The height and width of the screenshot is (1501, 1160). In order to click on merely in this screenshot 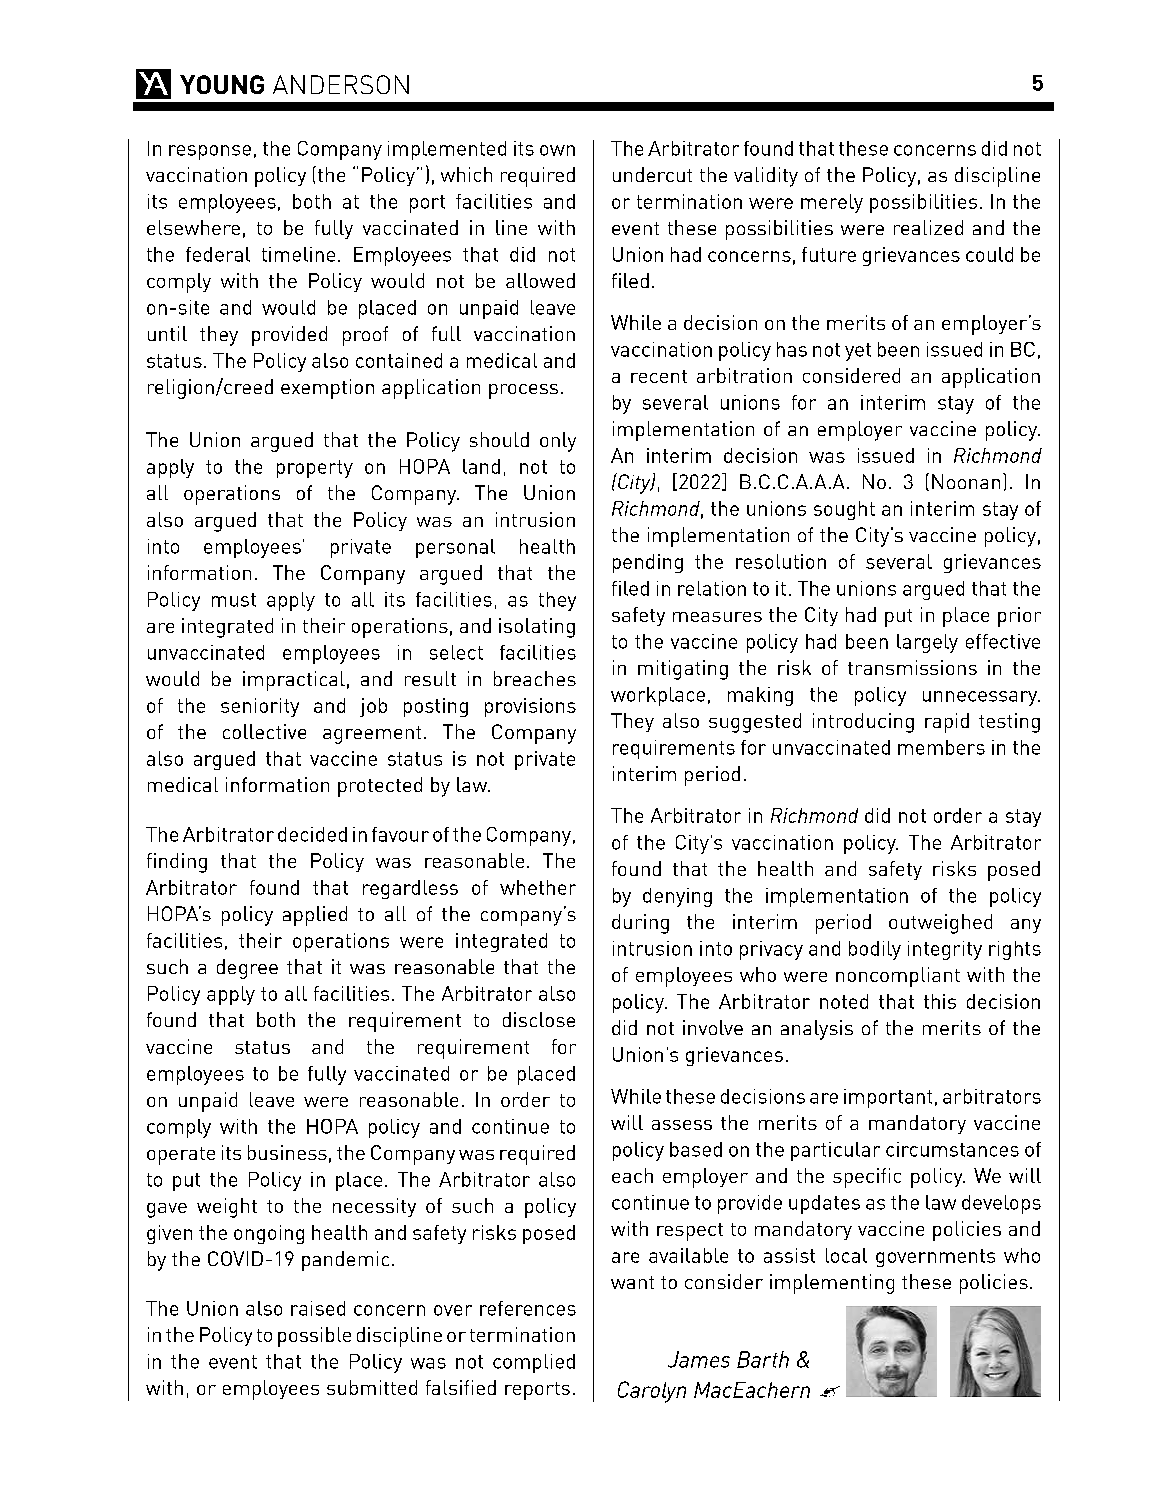, I will do `click(832, 203)`.
